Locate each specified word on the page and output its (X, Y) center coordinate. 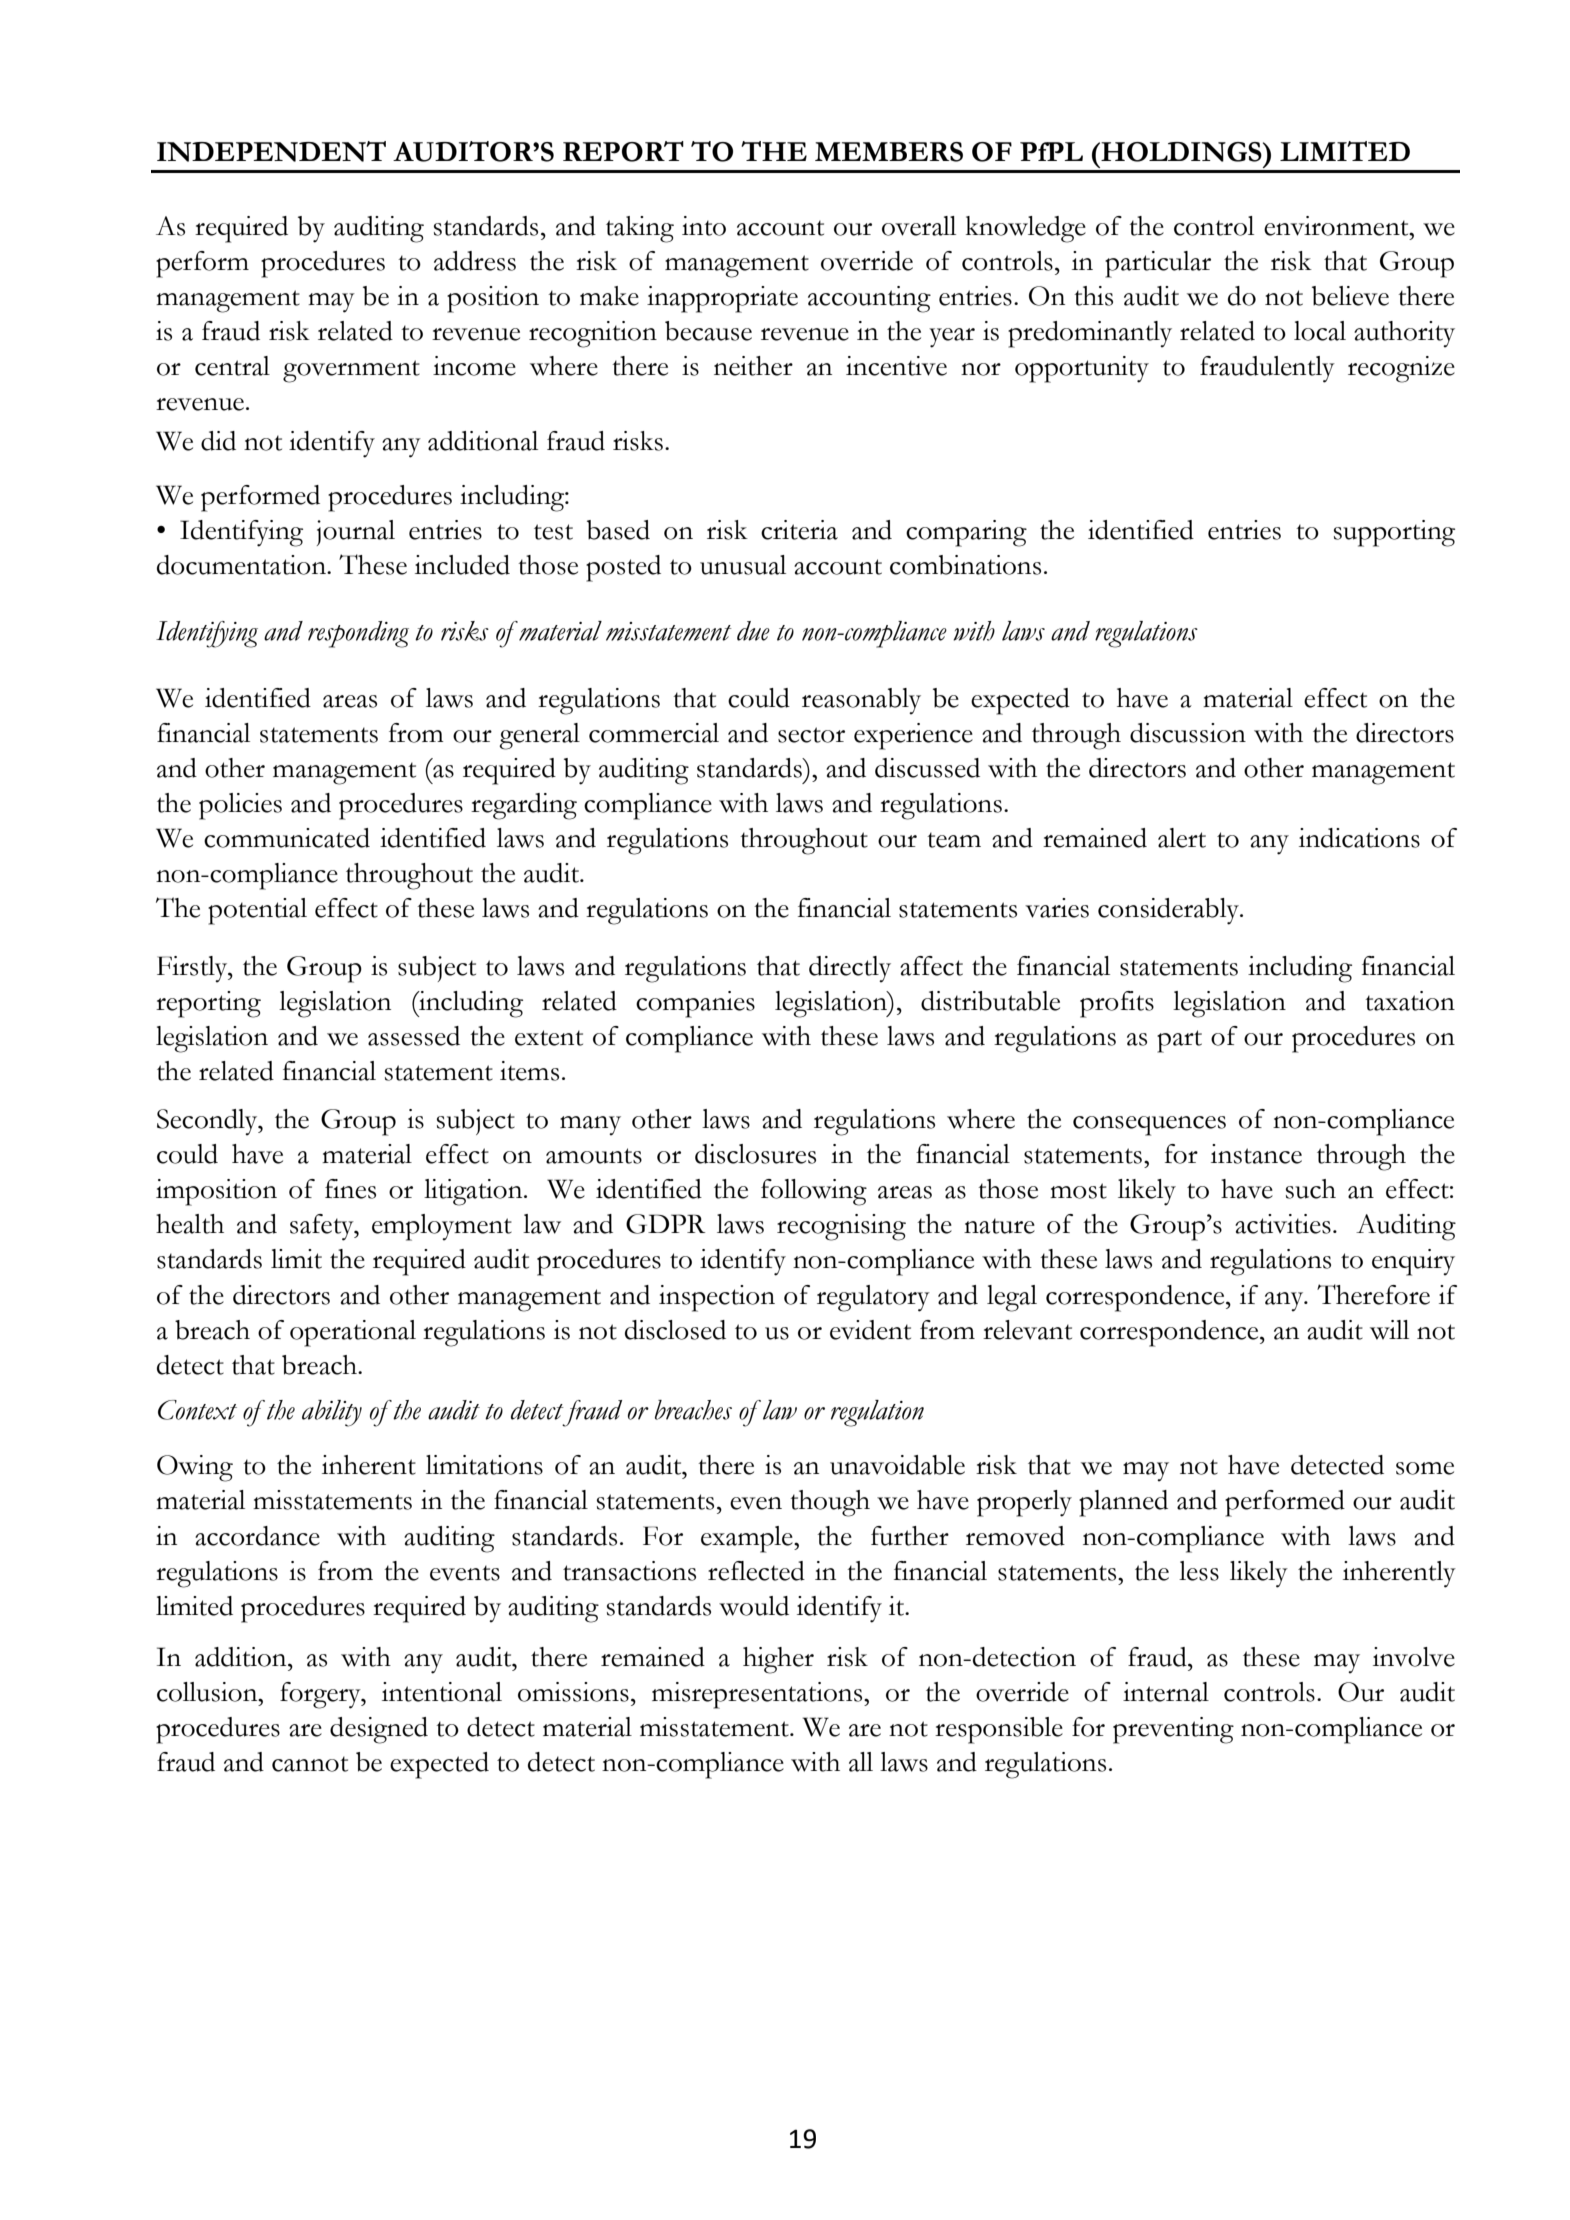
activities (1283, 1224)
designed (379, 1730)
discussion (1188, 733)
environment (1337, 226)
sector (811, 735)
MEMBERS (889, 152)
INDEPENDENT (271, 151)
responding (358, 634)
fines (350, 1189)
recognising (841, 1227)
